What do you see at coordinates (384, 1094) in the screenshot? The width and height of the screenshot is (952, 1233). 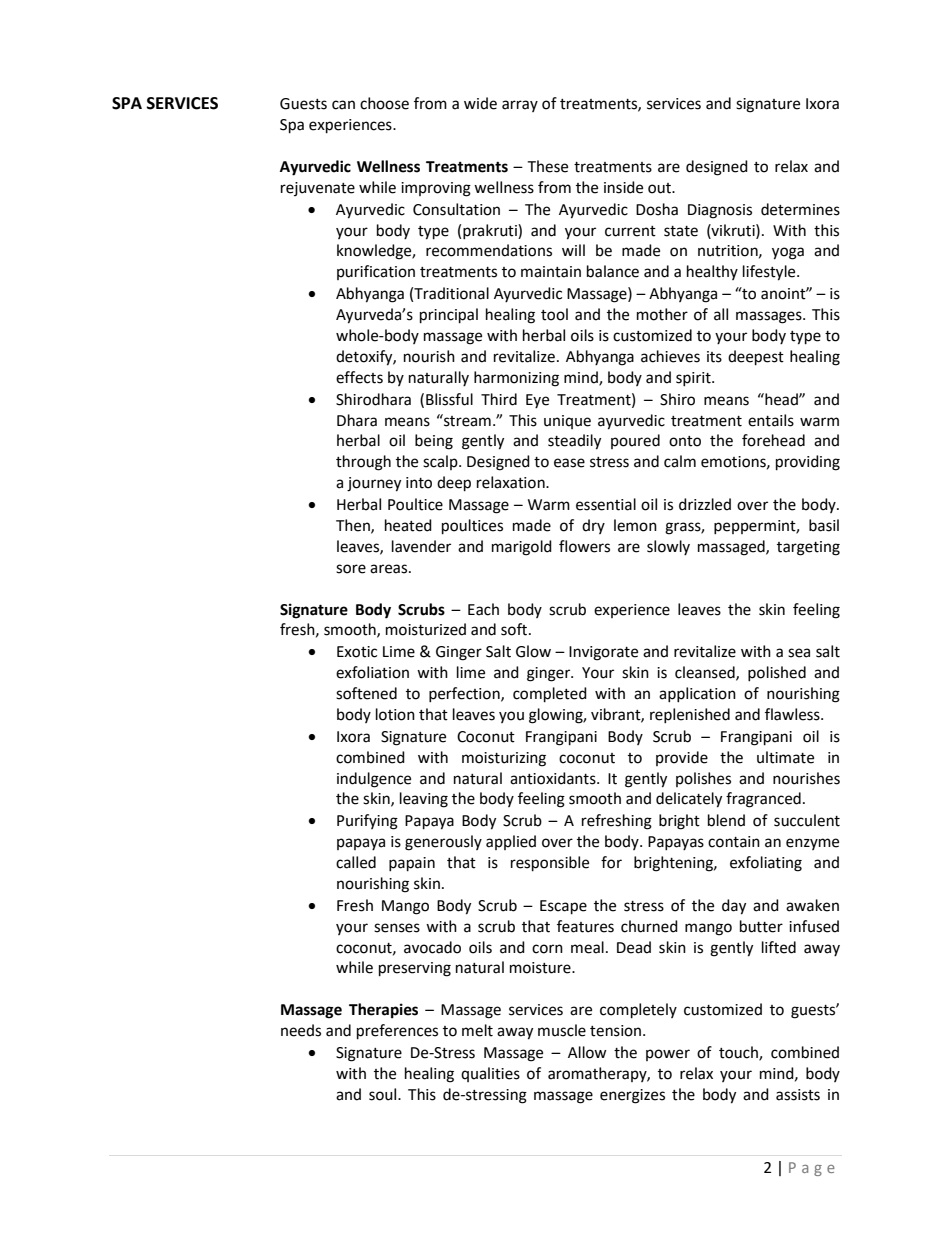 I see `soul` at bounding box center [384, 1094].
